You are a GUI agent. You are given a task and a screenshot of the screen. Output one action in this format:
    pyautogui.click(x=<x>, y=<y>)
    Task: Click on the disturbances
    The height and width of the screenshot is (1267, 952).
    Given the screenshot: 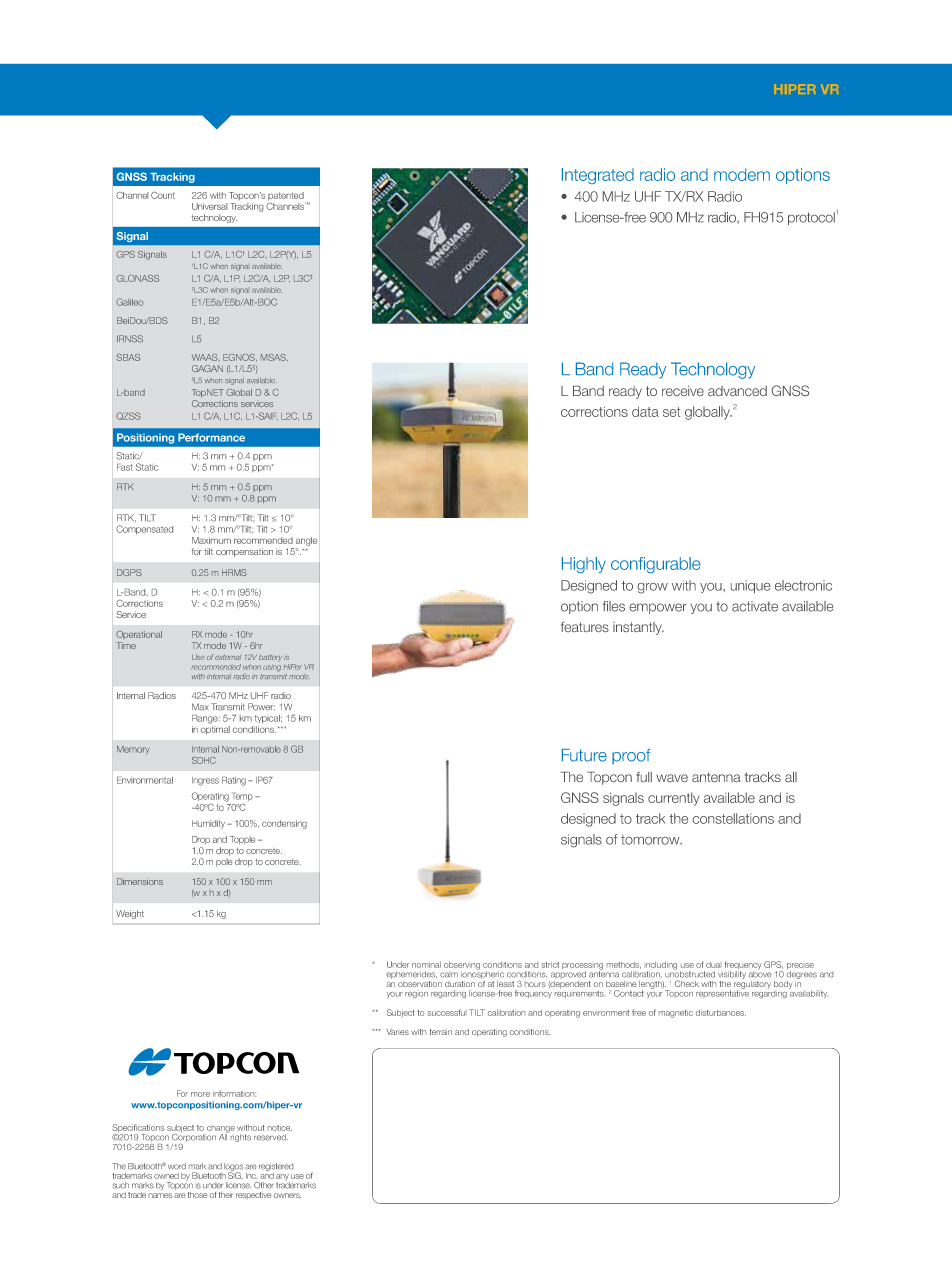 What is the action you would take?
    pyautogui.click(x=721, y=1013)
